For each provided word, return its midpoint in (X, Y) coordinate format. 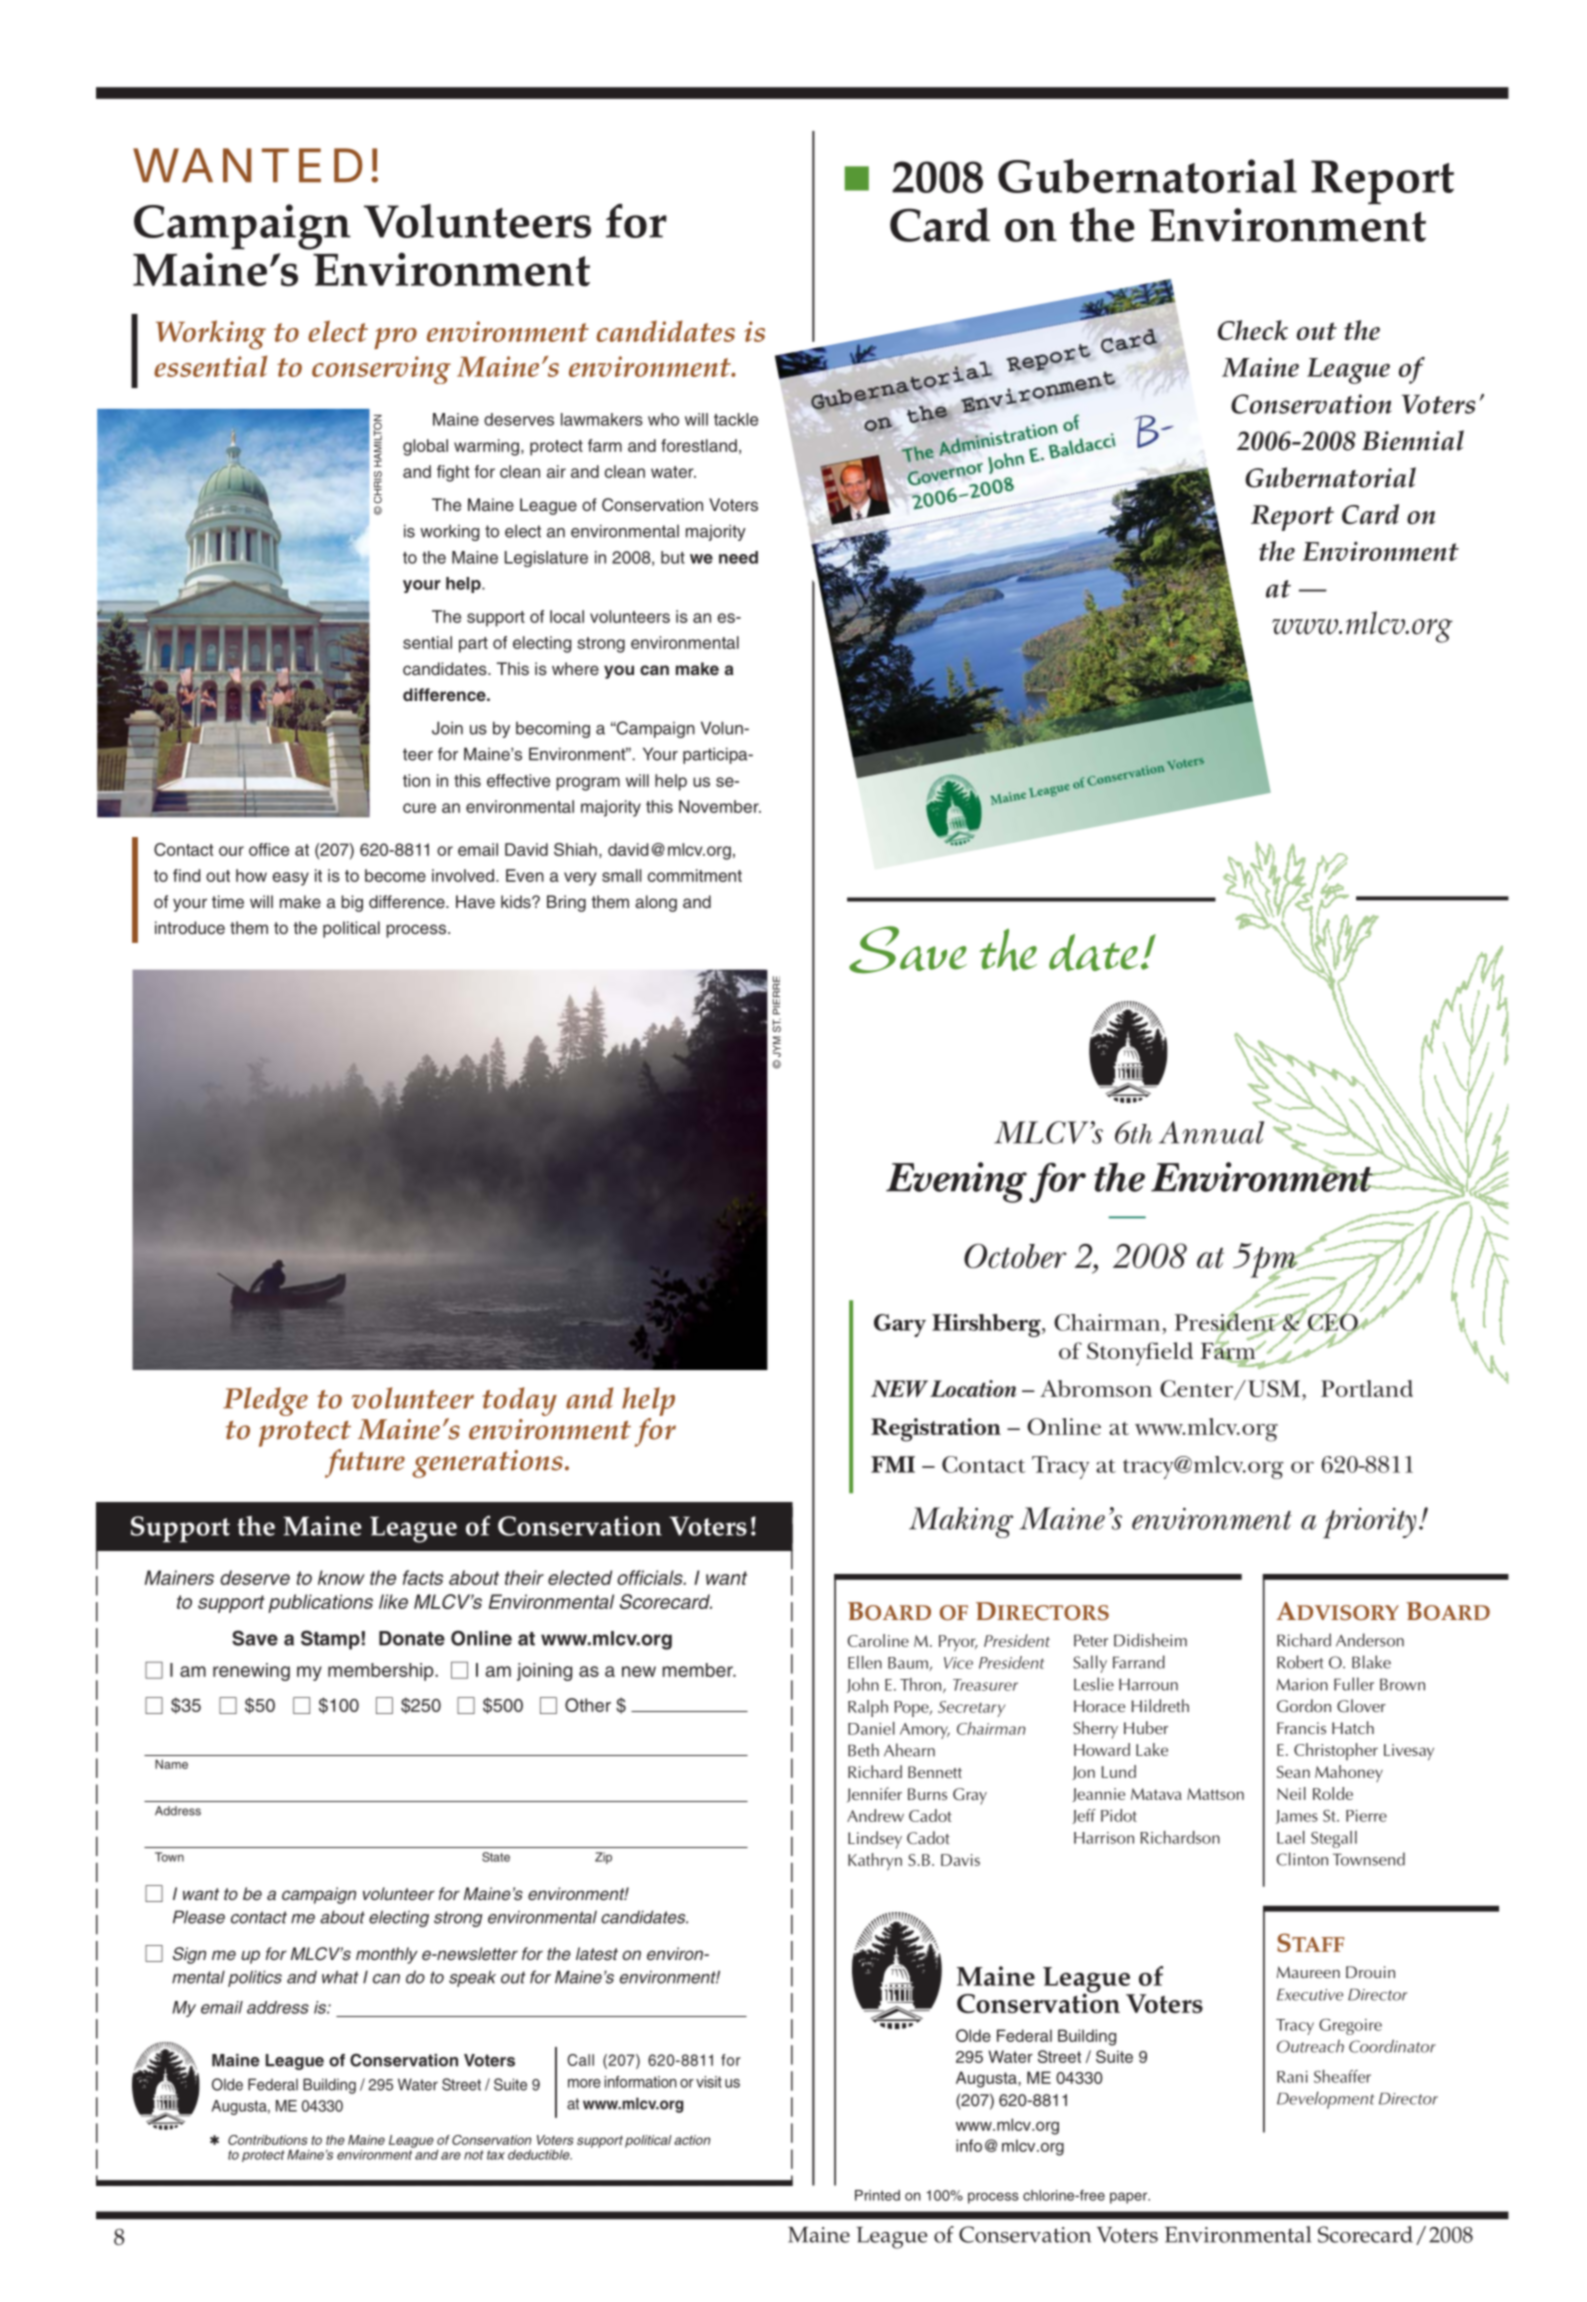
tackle (736, 419)
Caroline (878, 1640)
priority (1369, 1523)
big (352, 903)
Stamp (330, 1640)
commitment (695, 875)
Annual (1211, 1132)
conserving (381, 370)
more (584, 2083)
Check (1253, 330)
